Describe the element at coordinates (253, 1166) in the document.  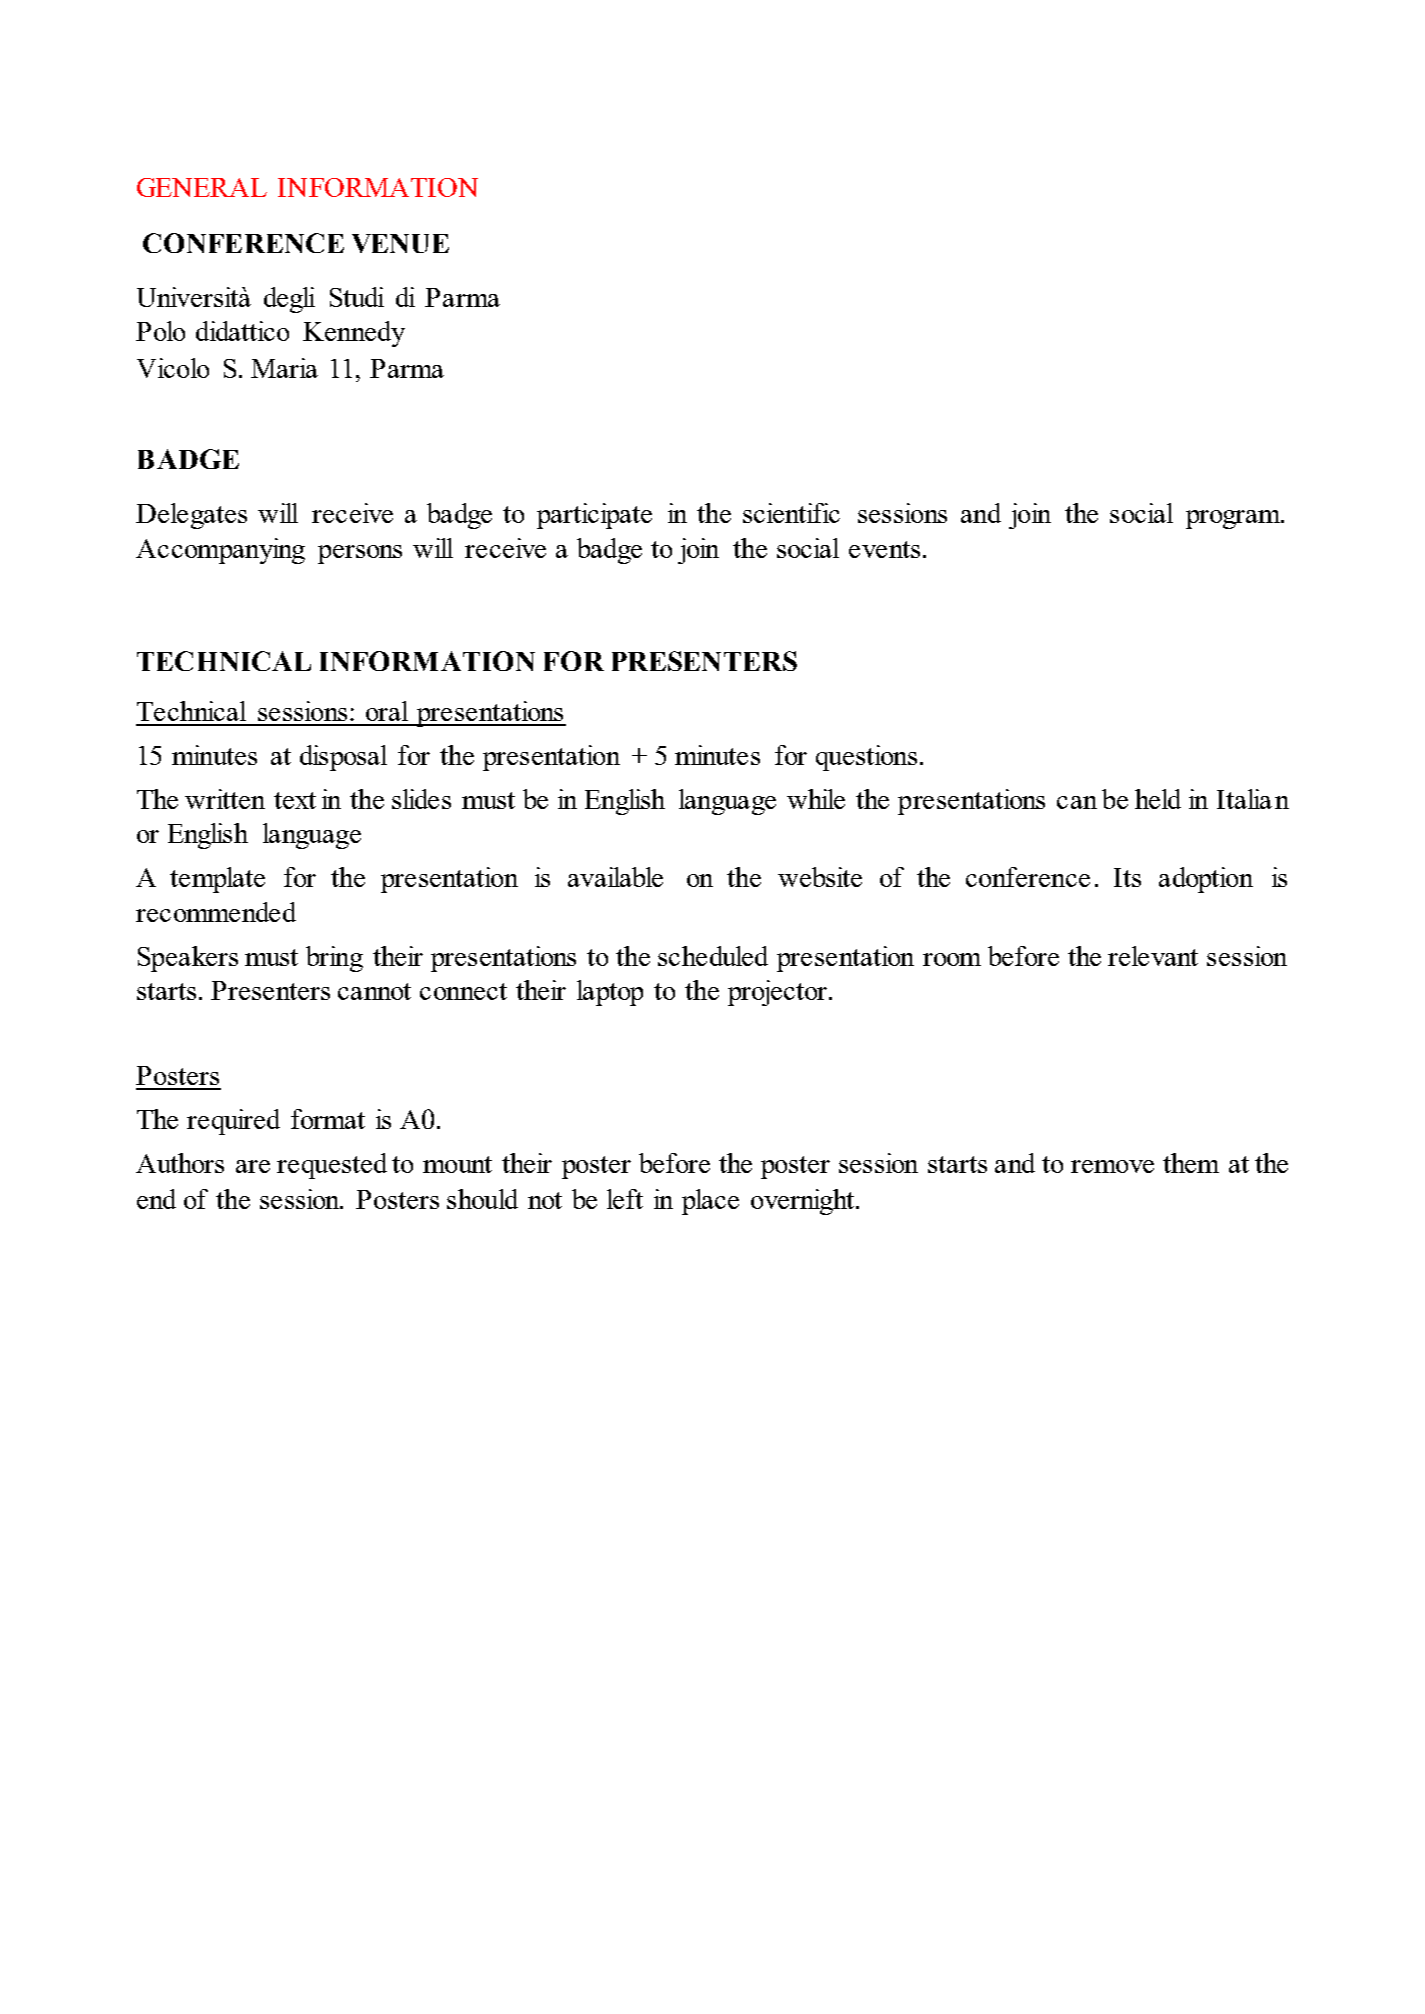
I see `are` at that location.
